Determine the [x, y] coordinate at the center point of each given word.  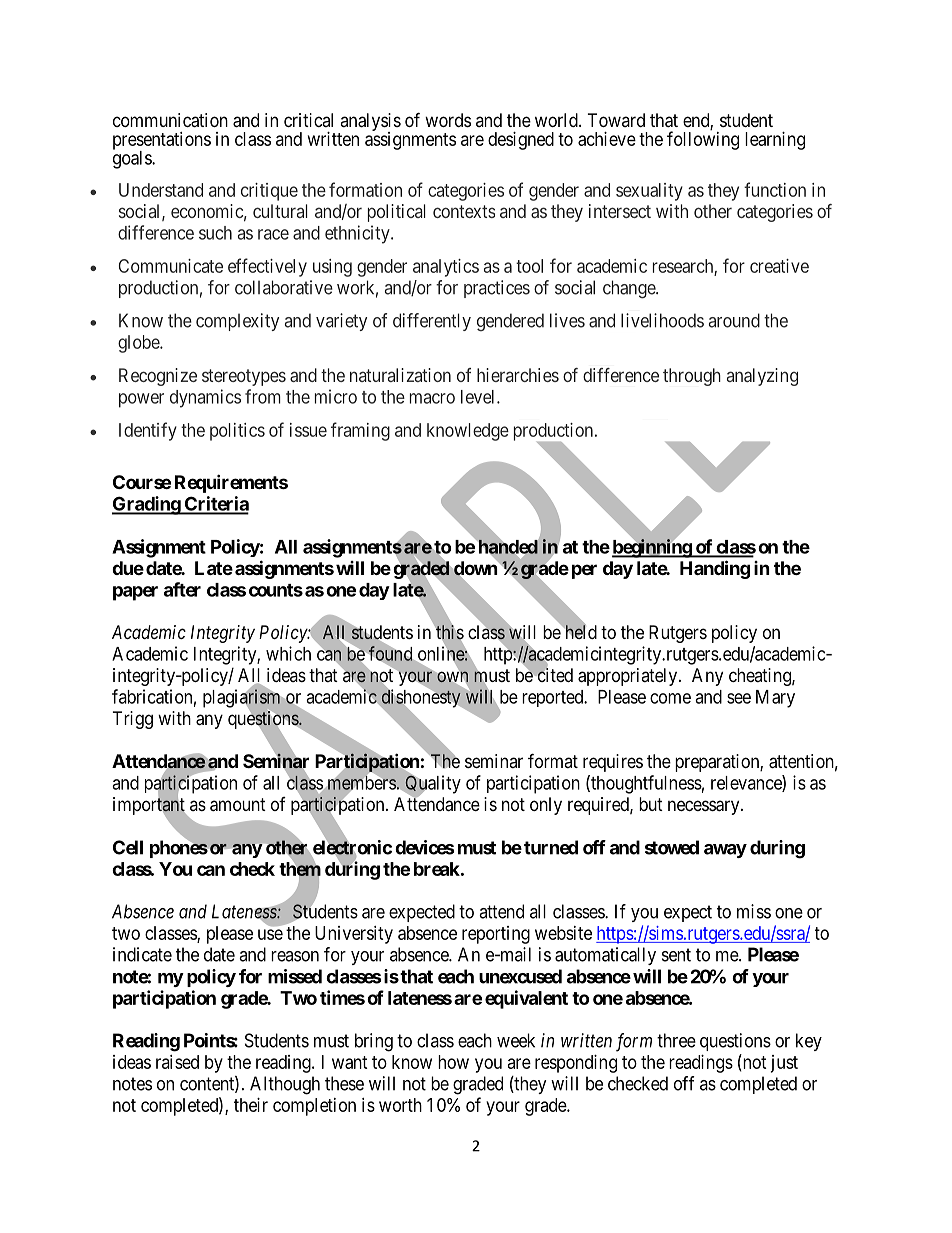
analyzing [762, 377]
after [182, 589]
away [725, 851]
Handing [715, 569]
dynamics [205, 398]
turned [551, 847]
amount [238, 805]
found [390, 653]
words [448, 120]
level [479, 397]
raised [177, 1062]
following [703, 140]
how [453, 1062]
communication [170, 120]
